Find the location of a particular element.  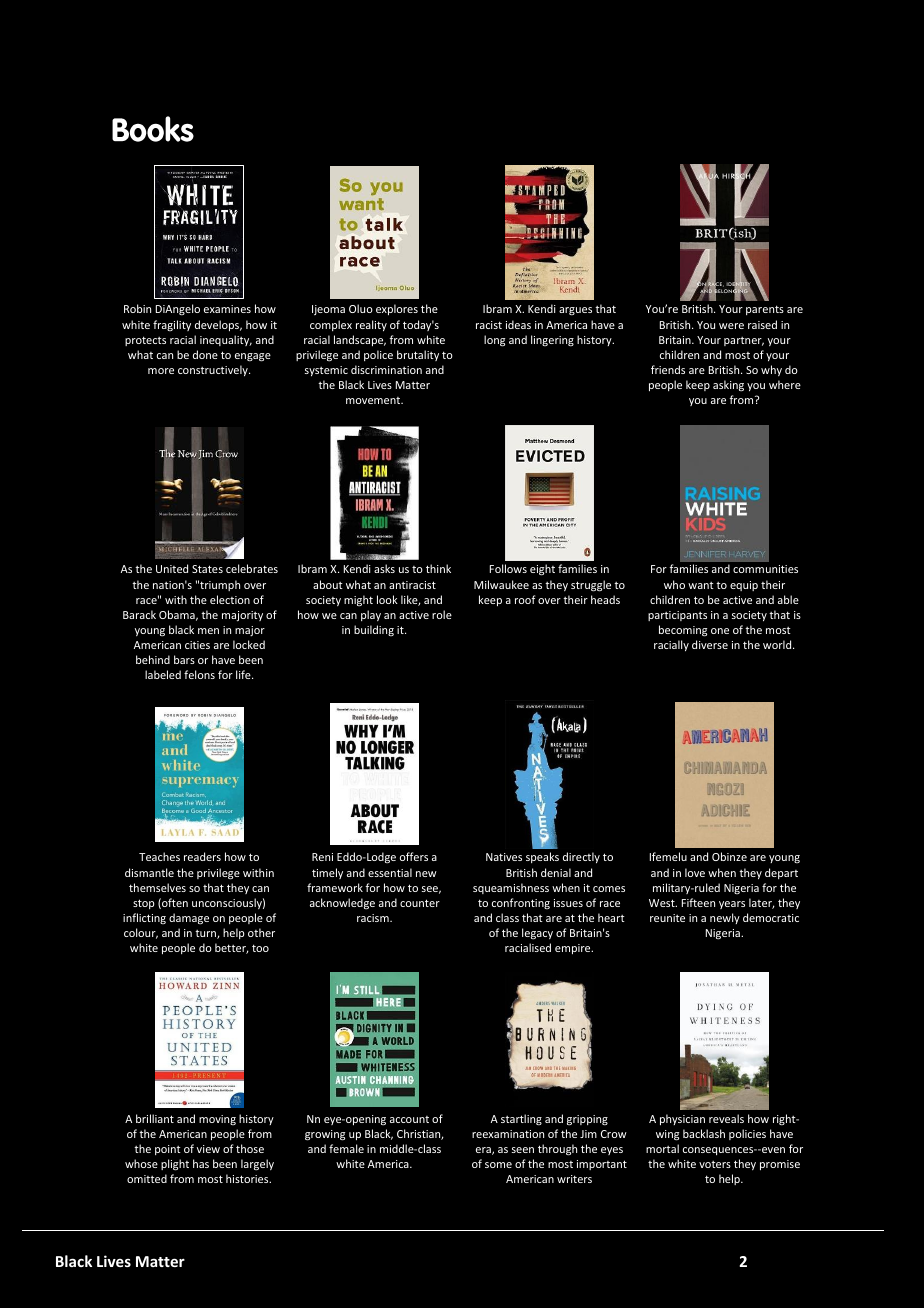

view is located at coordinates (208, 1149).
